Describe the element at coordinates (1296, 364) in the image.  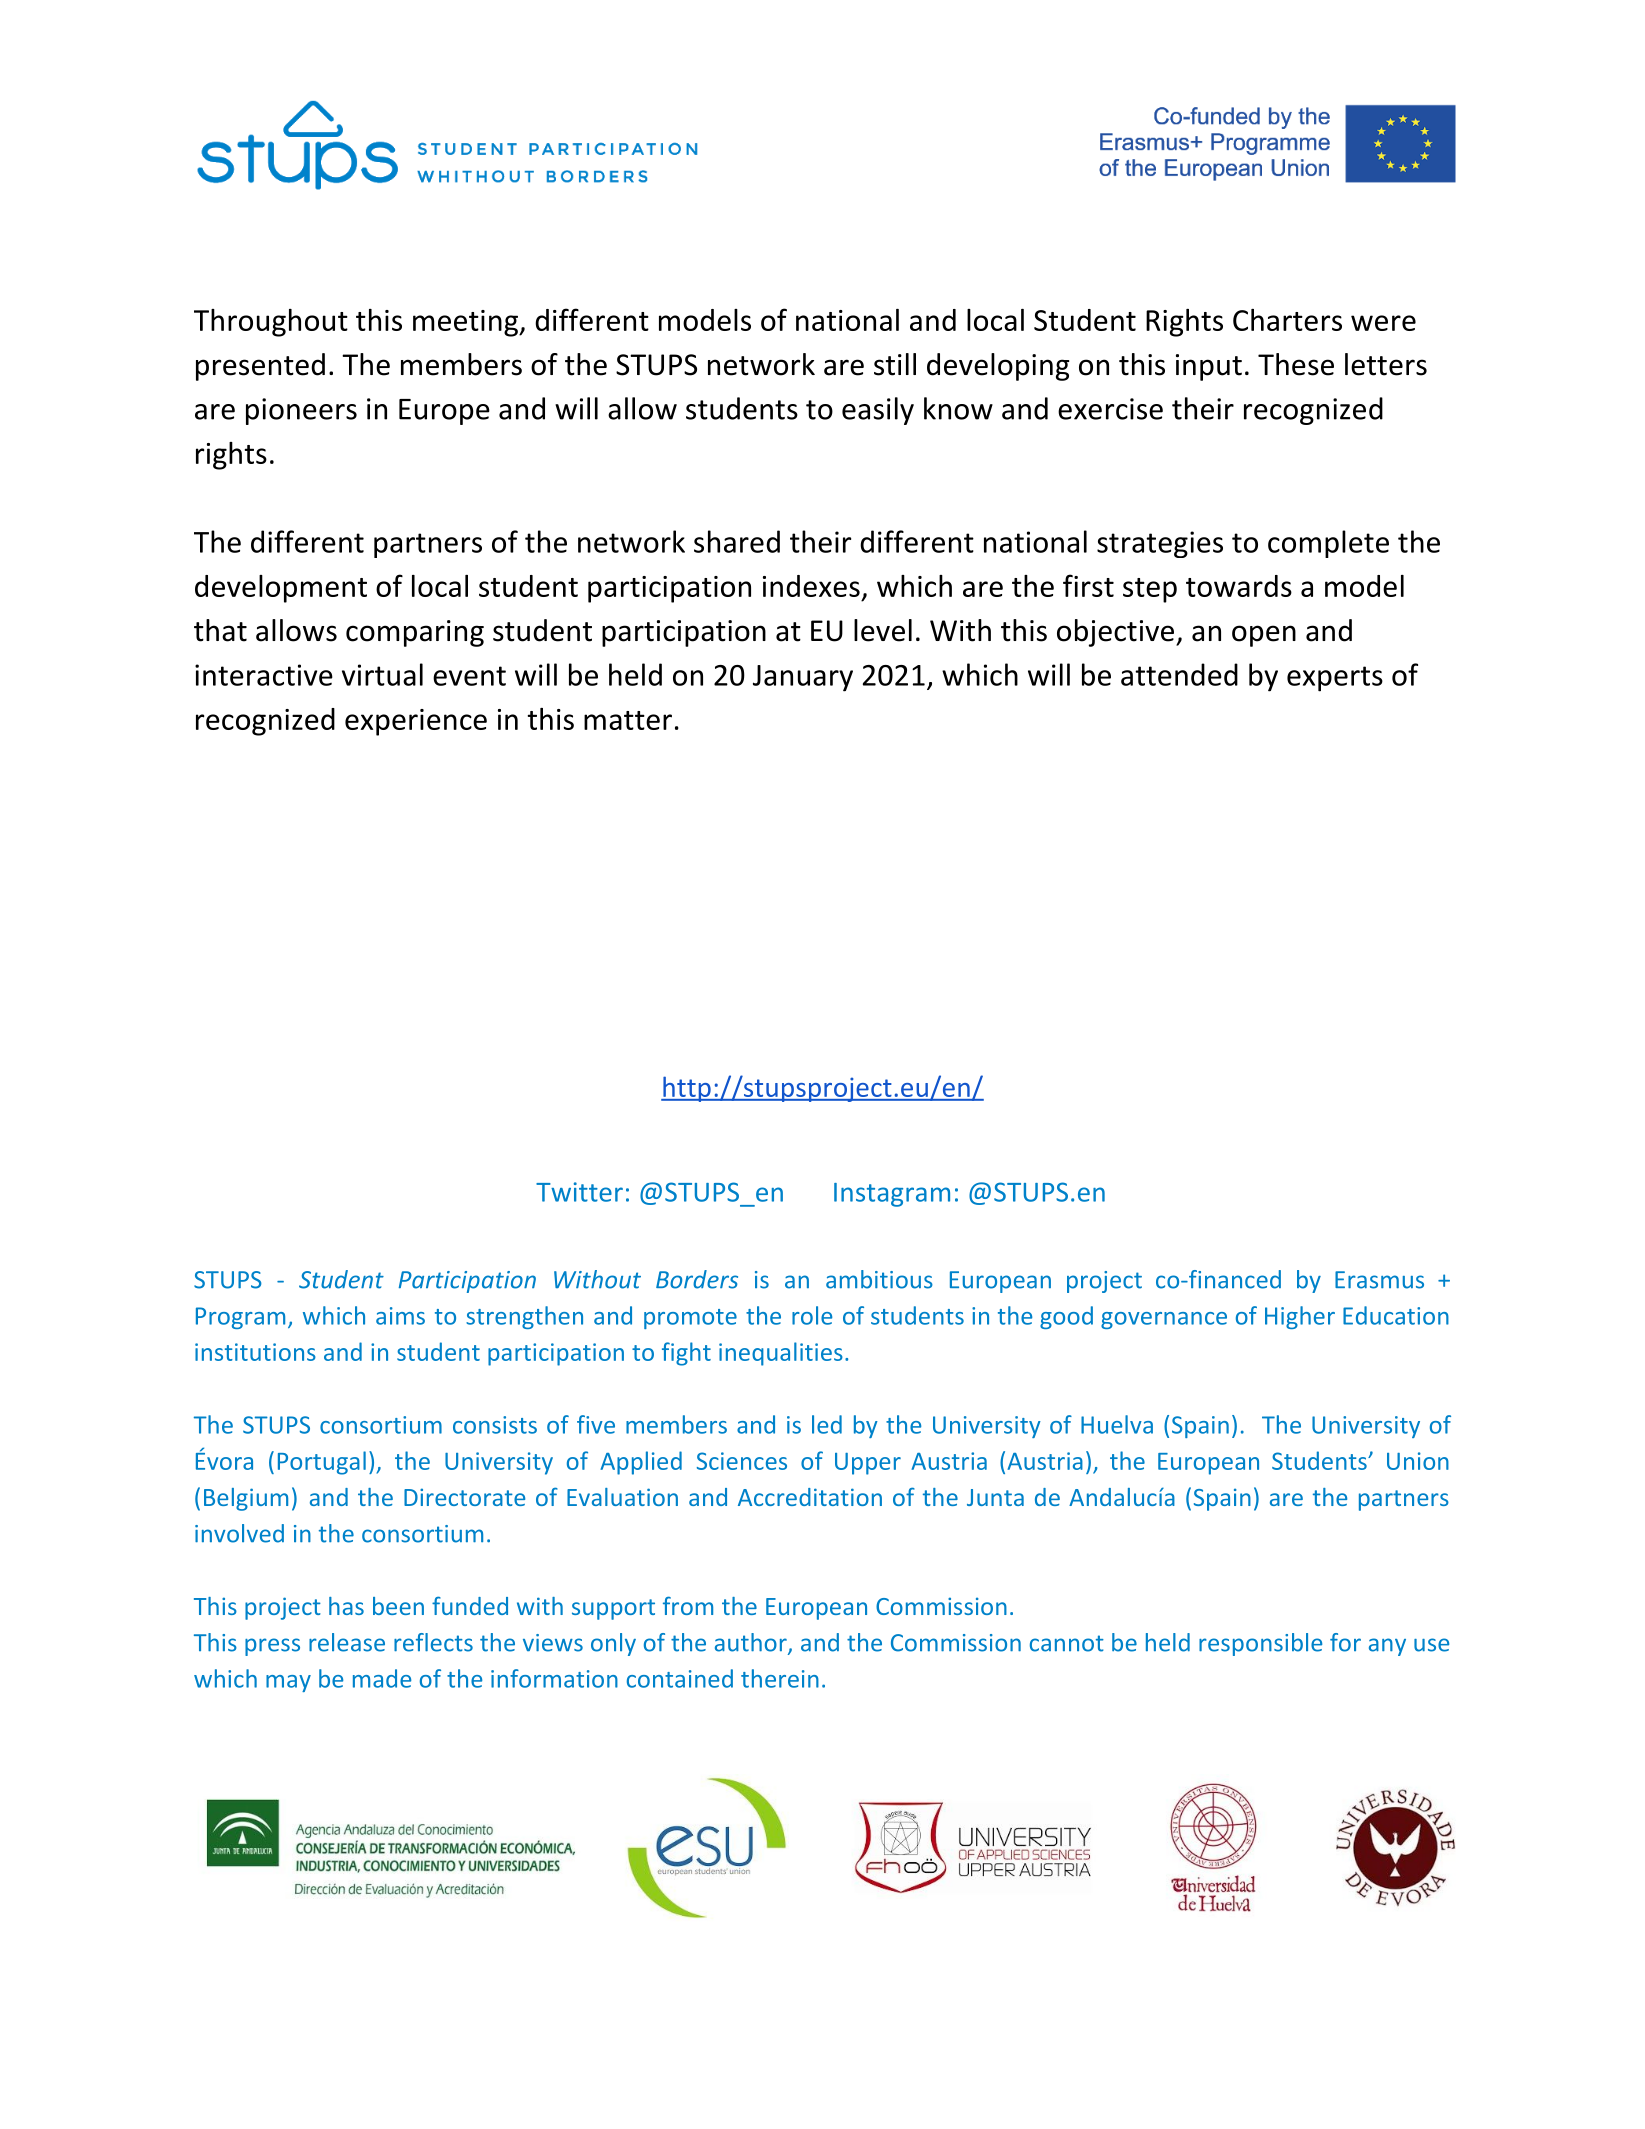
I see `These` at that location.
